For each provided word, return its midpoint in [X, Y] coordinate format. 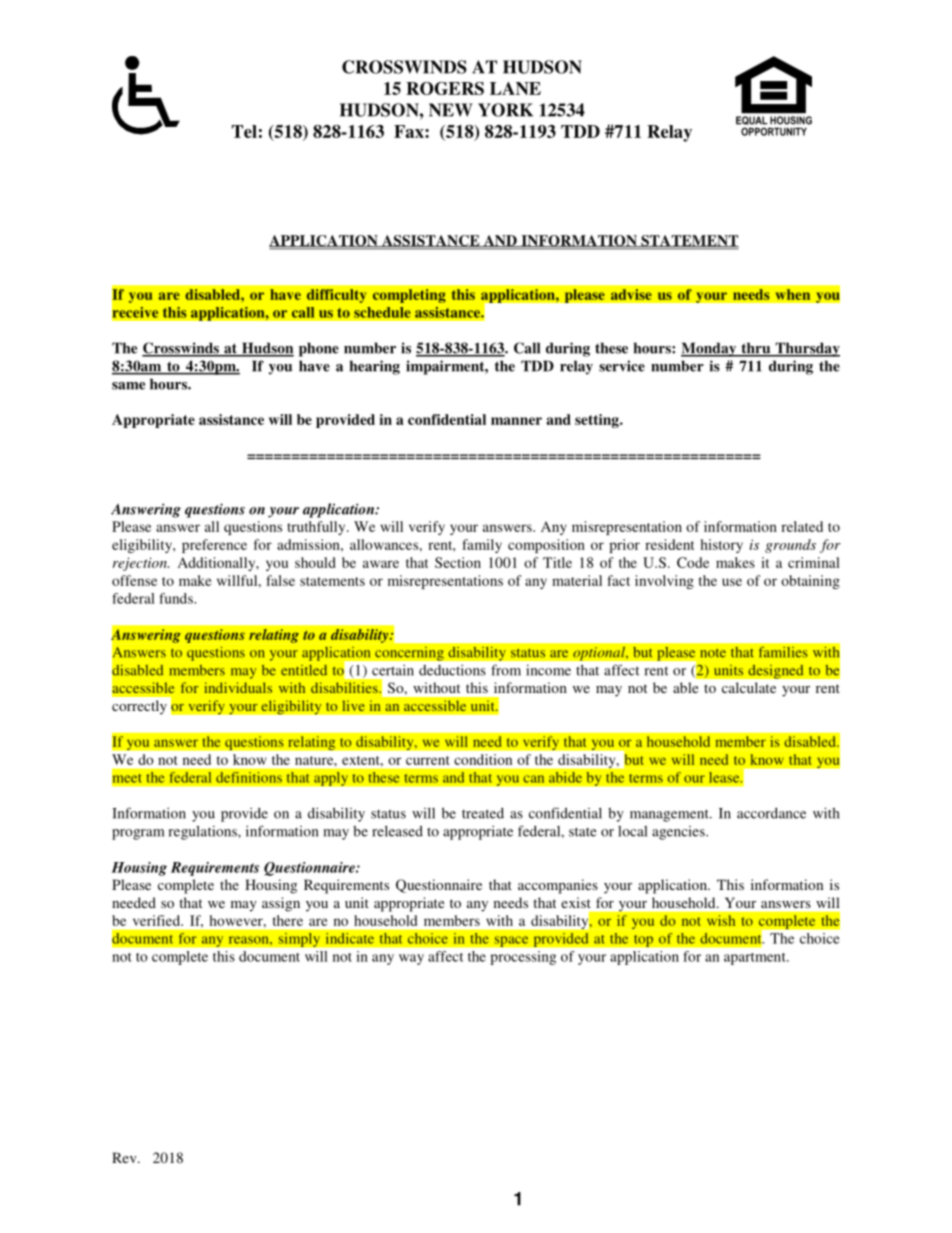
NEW [451, 110]
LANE [515, 88]
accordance [771, 813]
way [411, 959]
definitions [249, 777]
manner [516, 421]
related [802, 526]
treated [483, 813]
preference [214, 546]
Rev [125, 1157]
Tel [244, 131]
